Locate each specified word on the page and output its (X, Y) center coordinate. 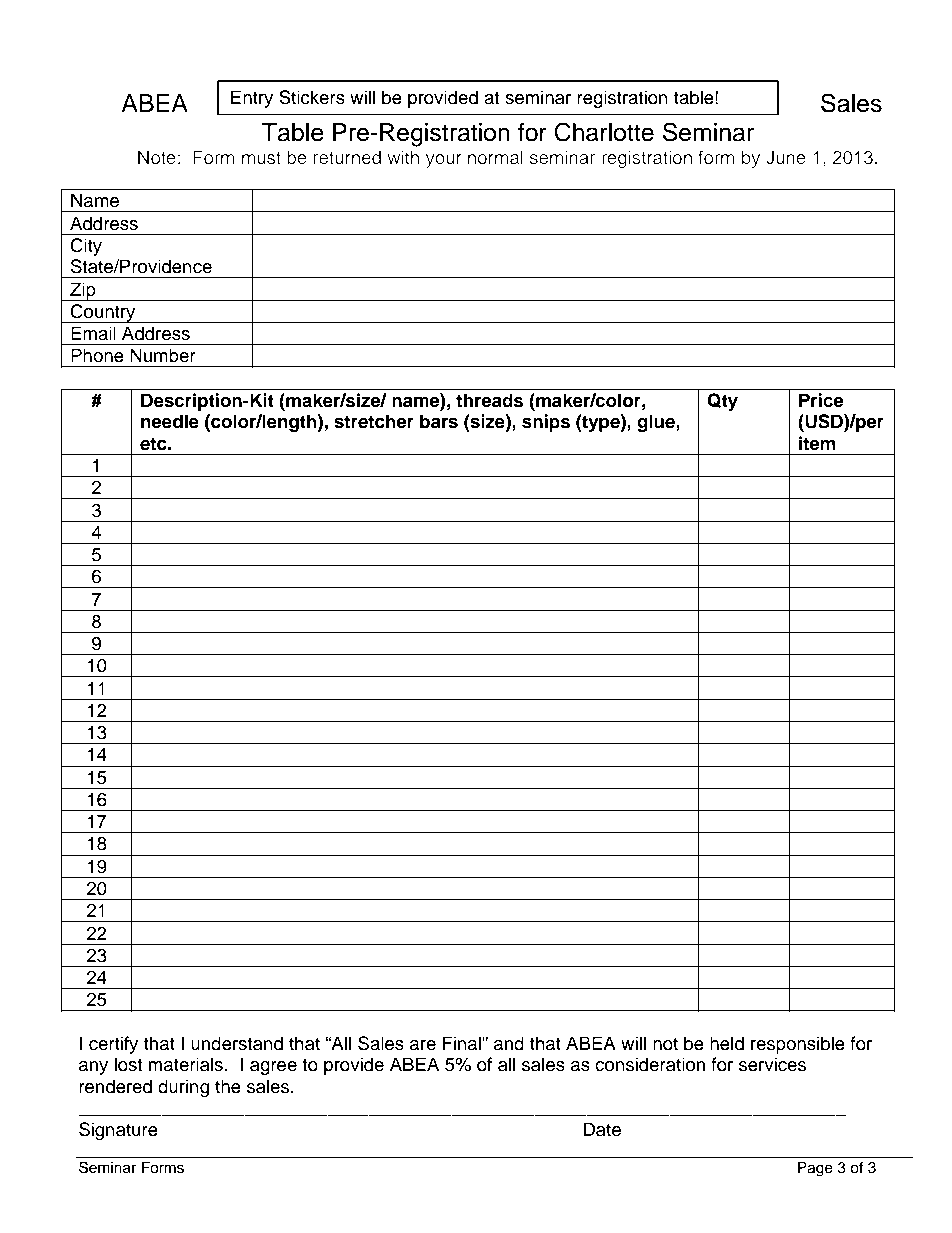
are (423, 1045)
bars (439, 421)
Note (157, 157)
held (727, 1043)
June (786, 157)
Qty (722, 402)
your (444, 161)
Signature (118, 1131)
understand (237, 1043)
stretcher (374, 421)
